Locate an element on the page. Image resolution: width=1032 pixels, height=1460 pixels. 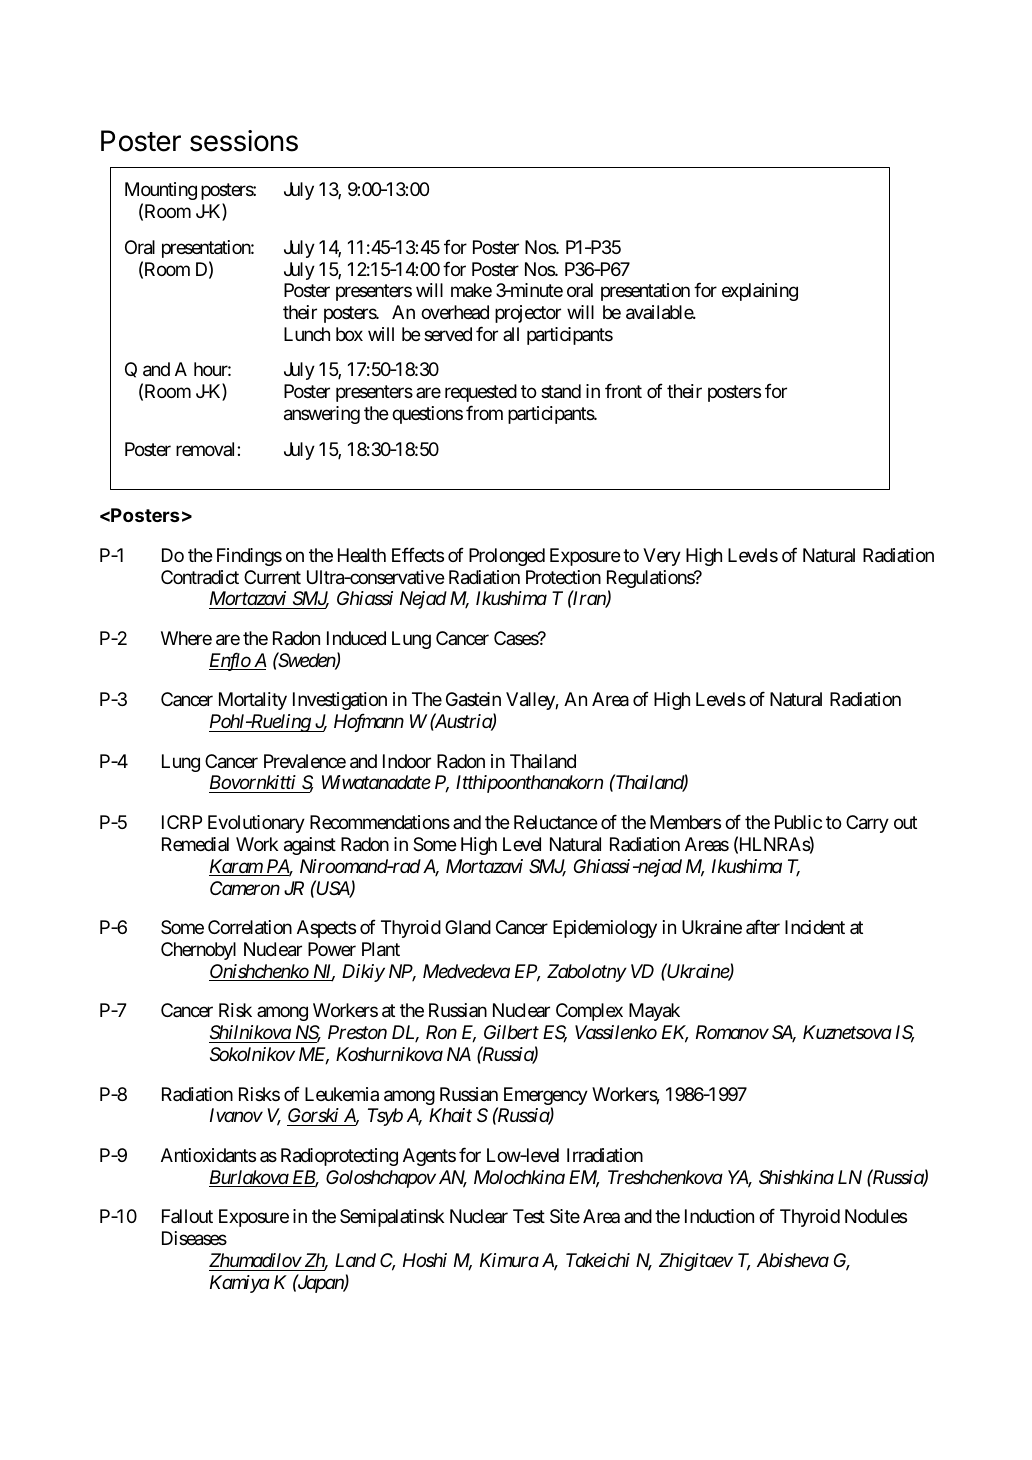
Public is located at coordinates (798, 822).
